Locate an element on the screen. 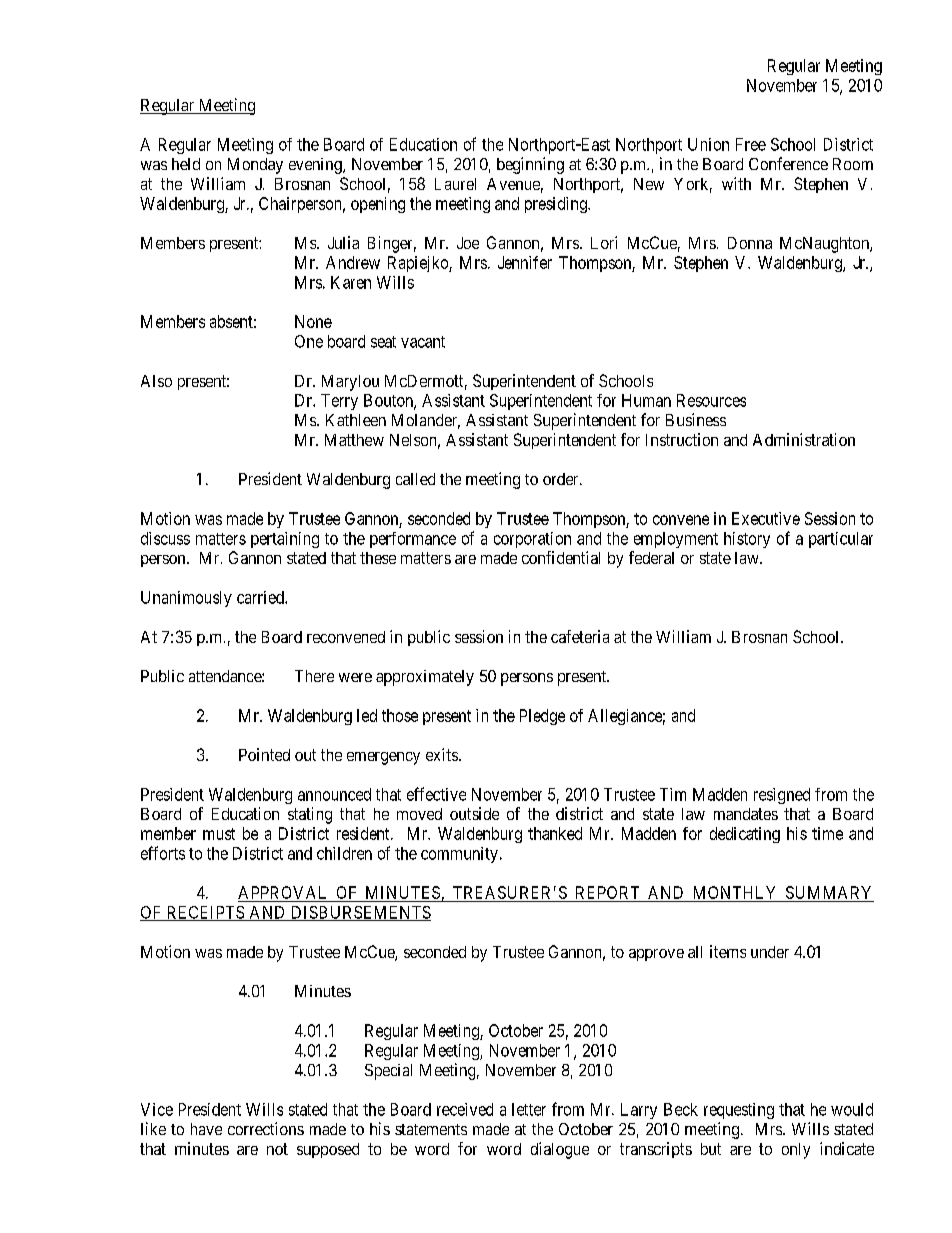  outside is located at coordinates (474, 813).
